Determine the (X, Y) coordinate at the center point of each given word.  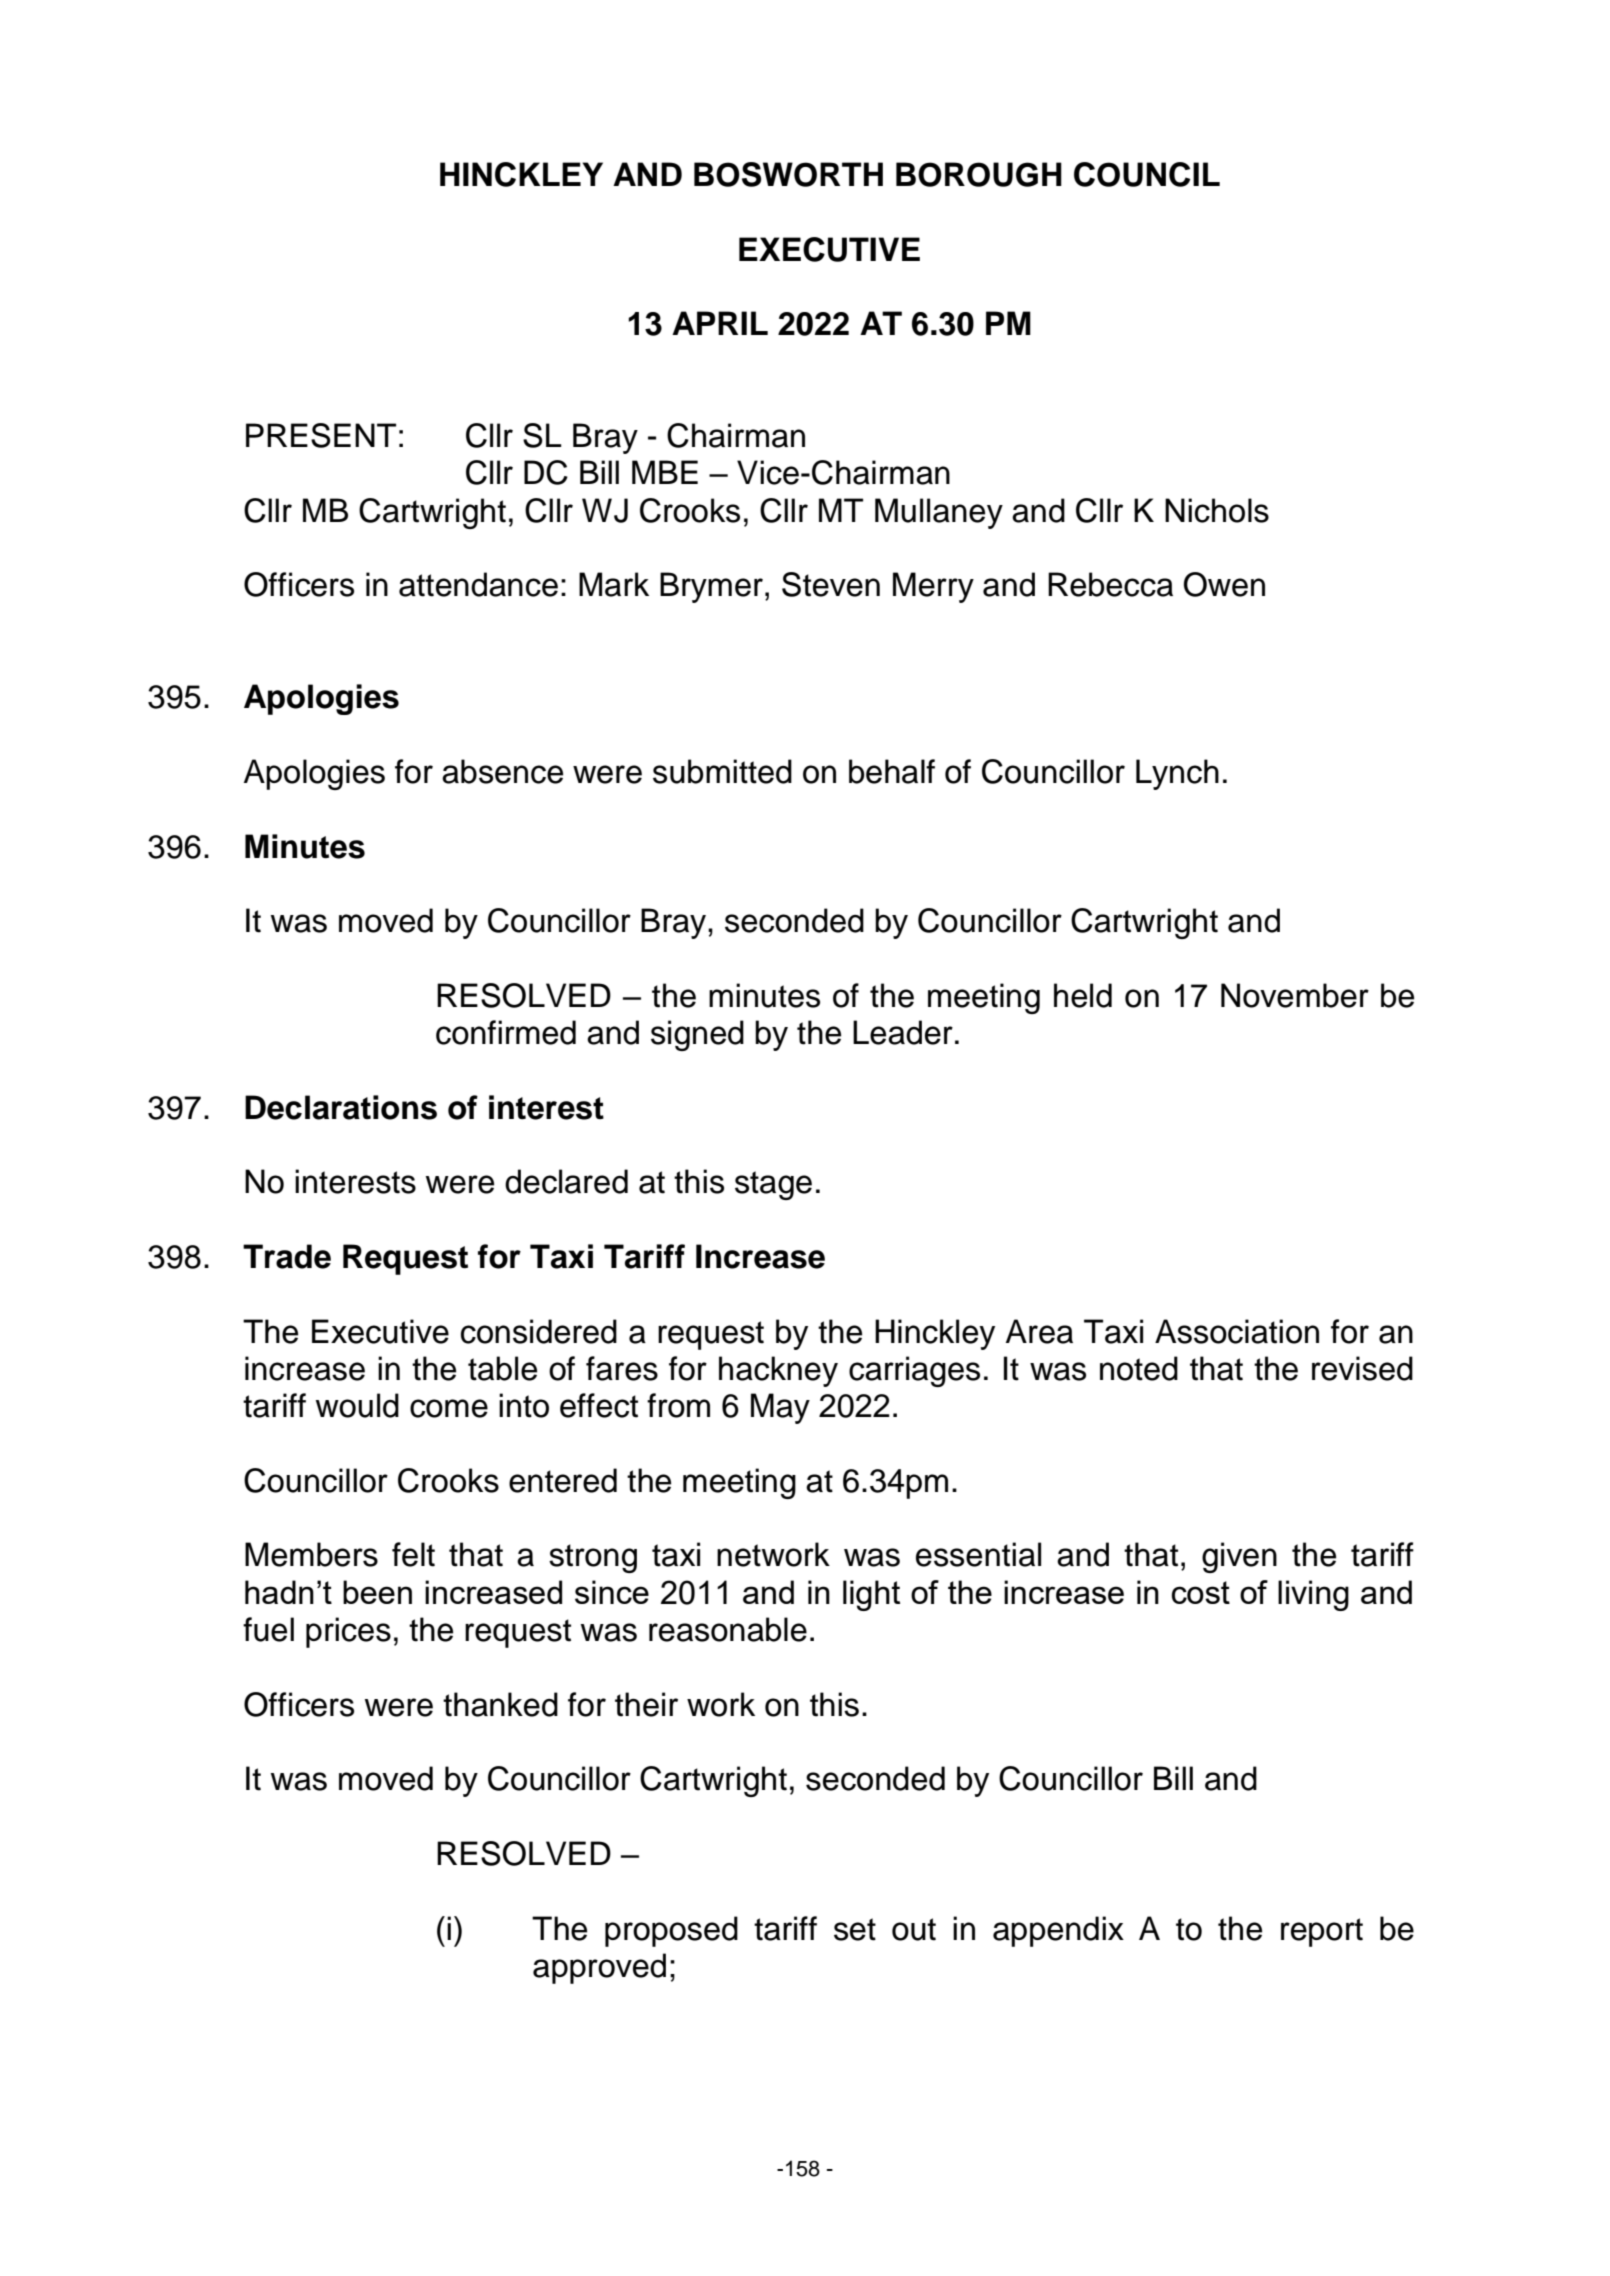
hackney (778, 1371)
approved (599, 1968)
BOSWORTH (788, 174)
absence (502, 771)
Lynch (1177, 774)
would (357, 1405)
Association (1237, 1331)
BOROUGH (979, 174)
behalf (892, 771)
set (855, 1929)
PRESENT (321, 435)
